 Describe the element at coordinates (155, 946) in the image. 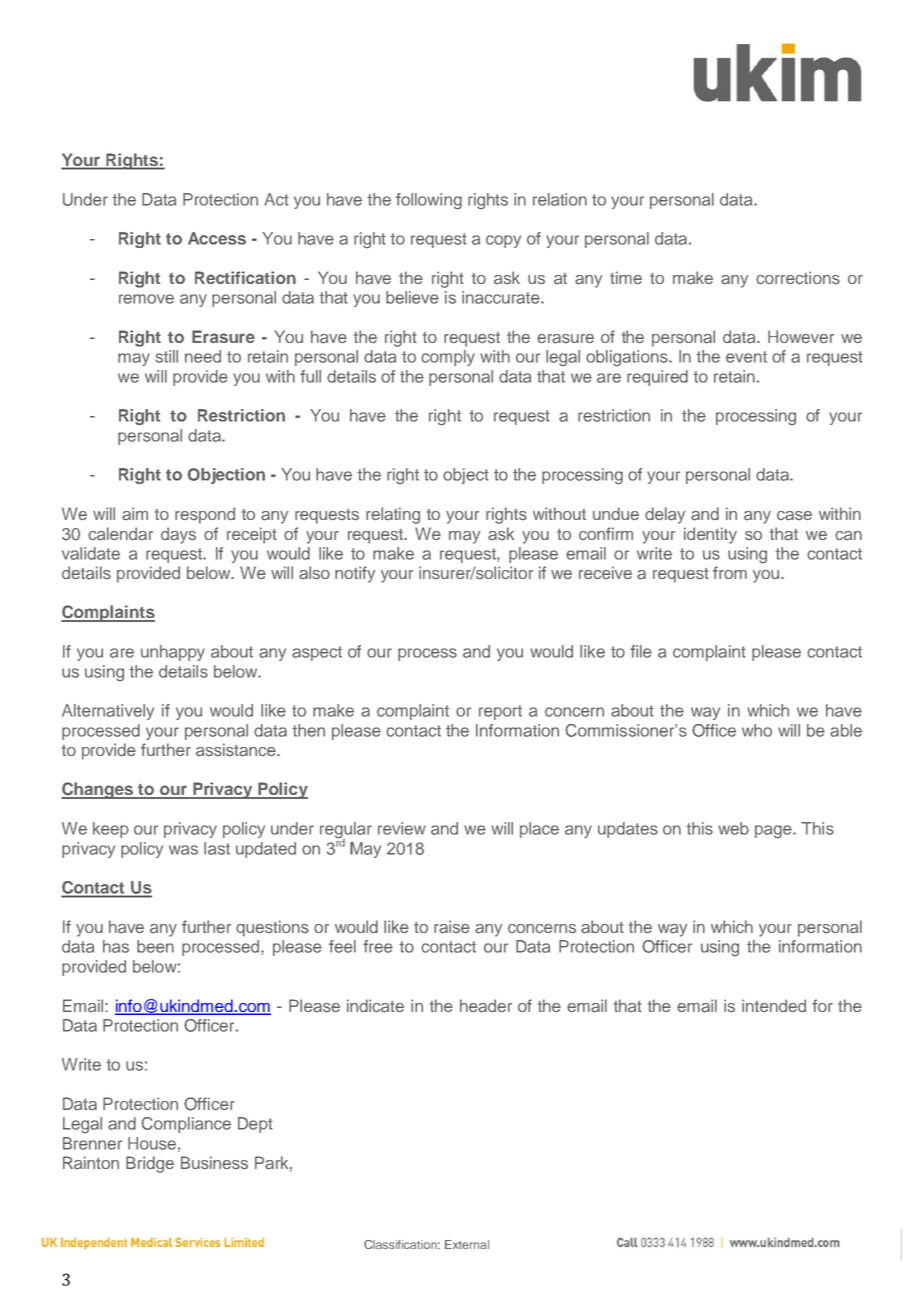

I see `been` at that location.
